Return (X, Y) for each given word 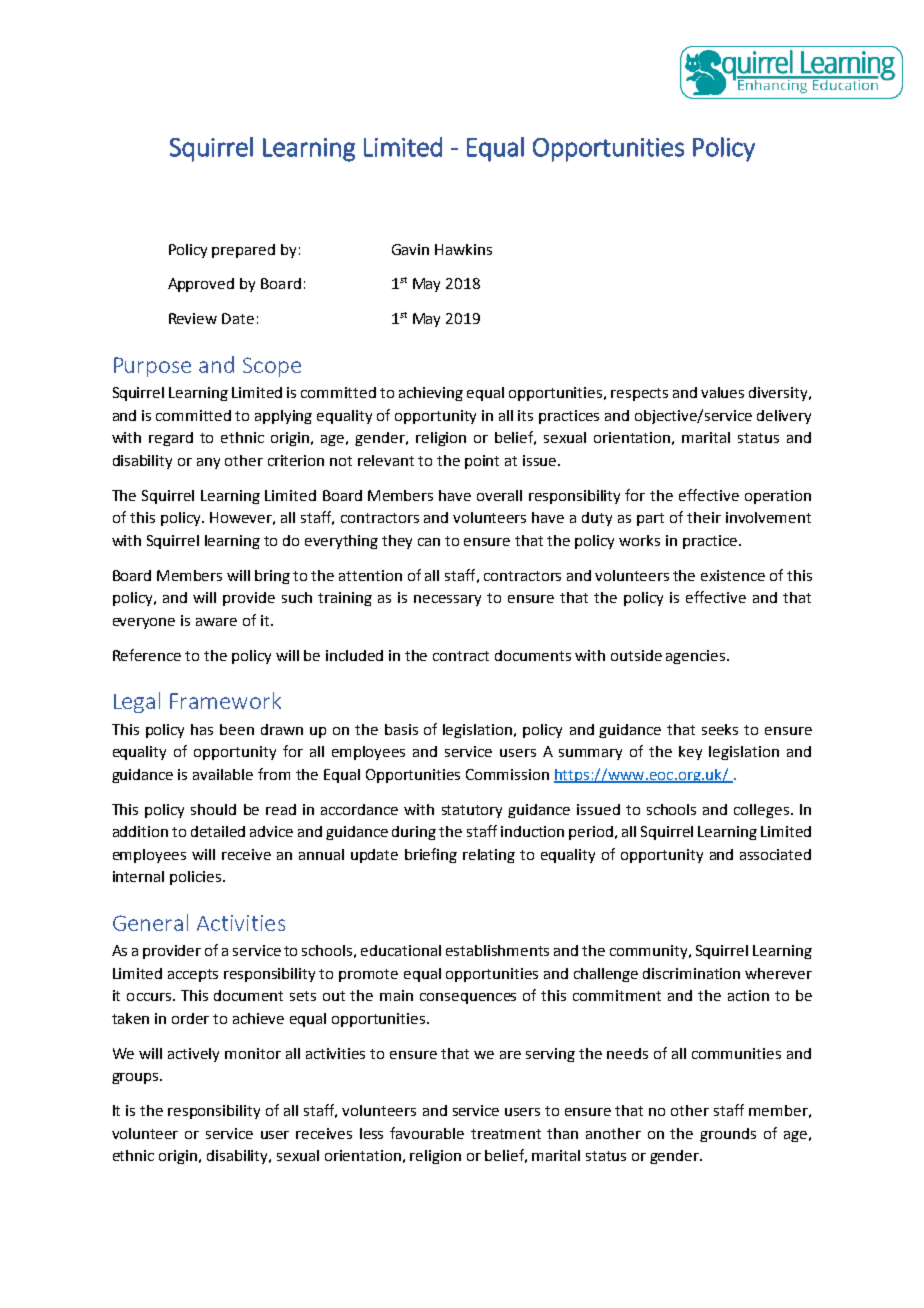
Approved (201, 285)
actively (193, 1055)
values (722, 392)
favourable (427, 1133)
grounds (728, 1135)
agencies (697, 657)
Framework (225, 700)
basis (401, 729)
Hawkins (463, 249)
